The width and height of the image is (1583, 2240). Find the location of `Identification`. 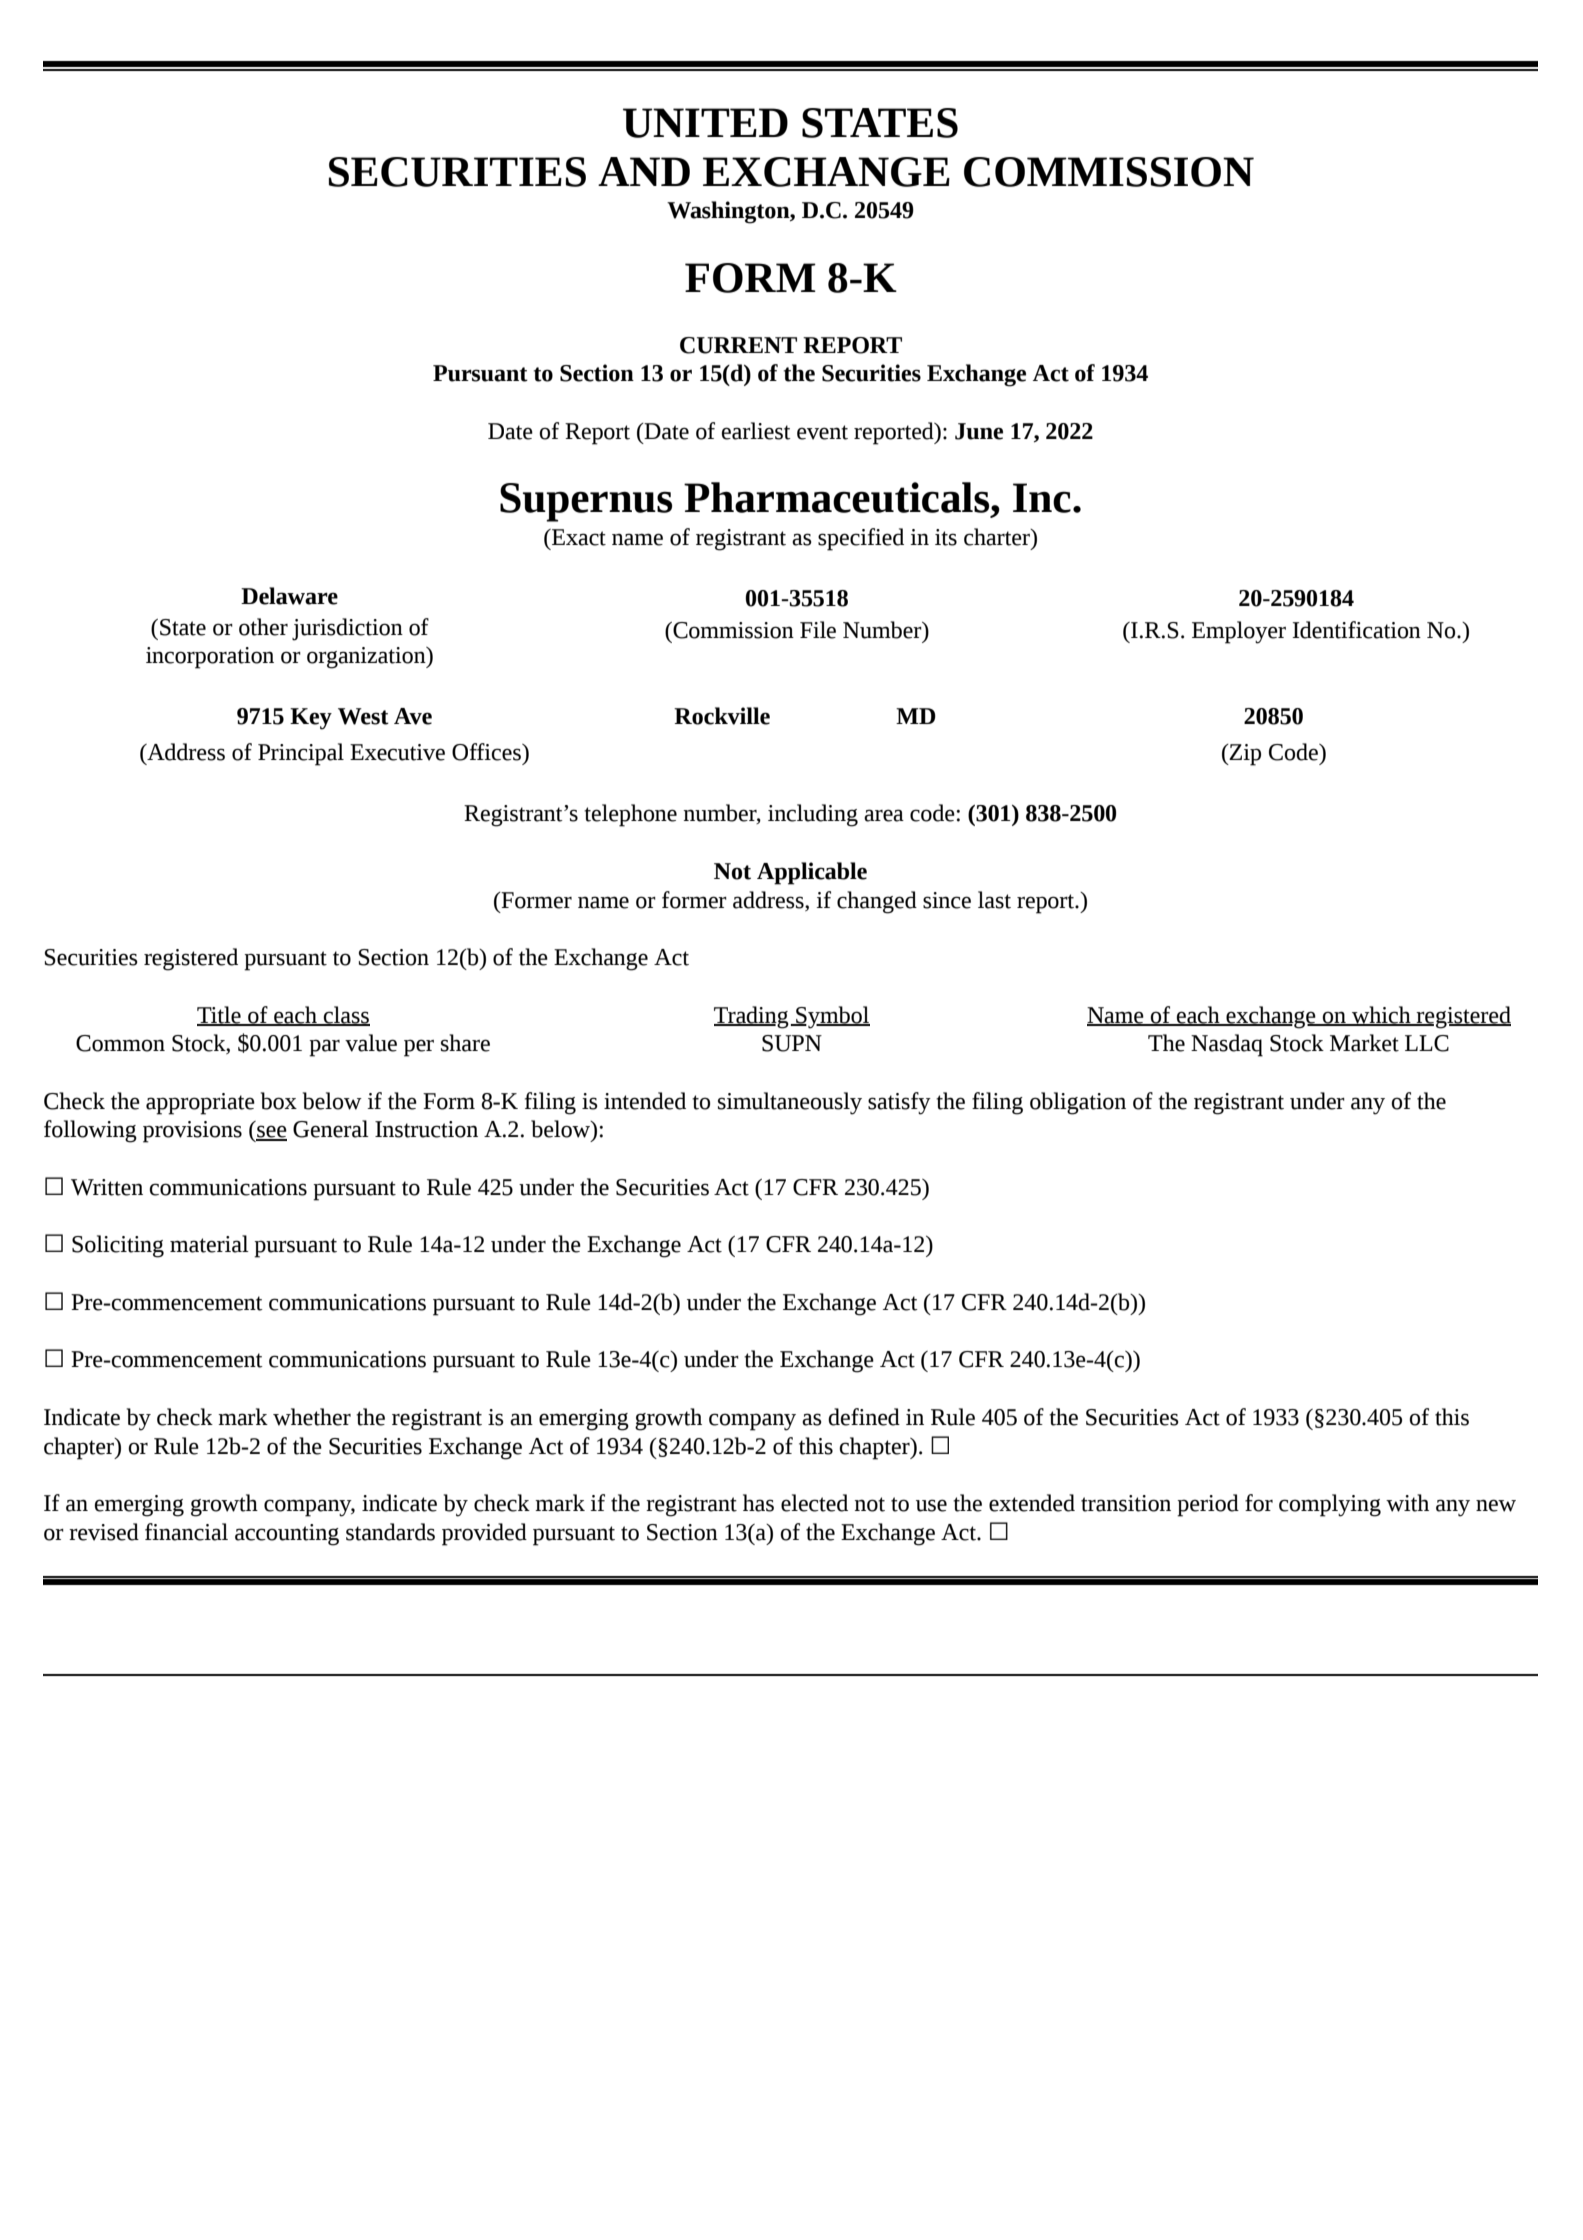

Identification is located at coordinates (1356, 630).
